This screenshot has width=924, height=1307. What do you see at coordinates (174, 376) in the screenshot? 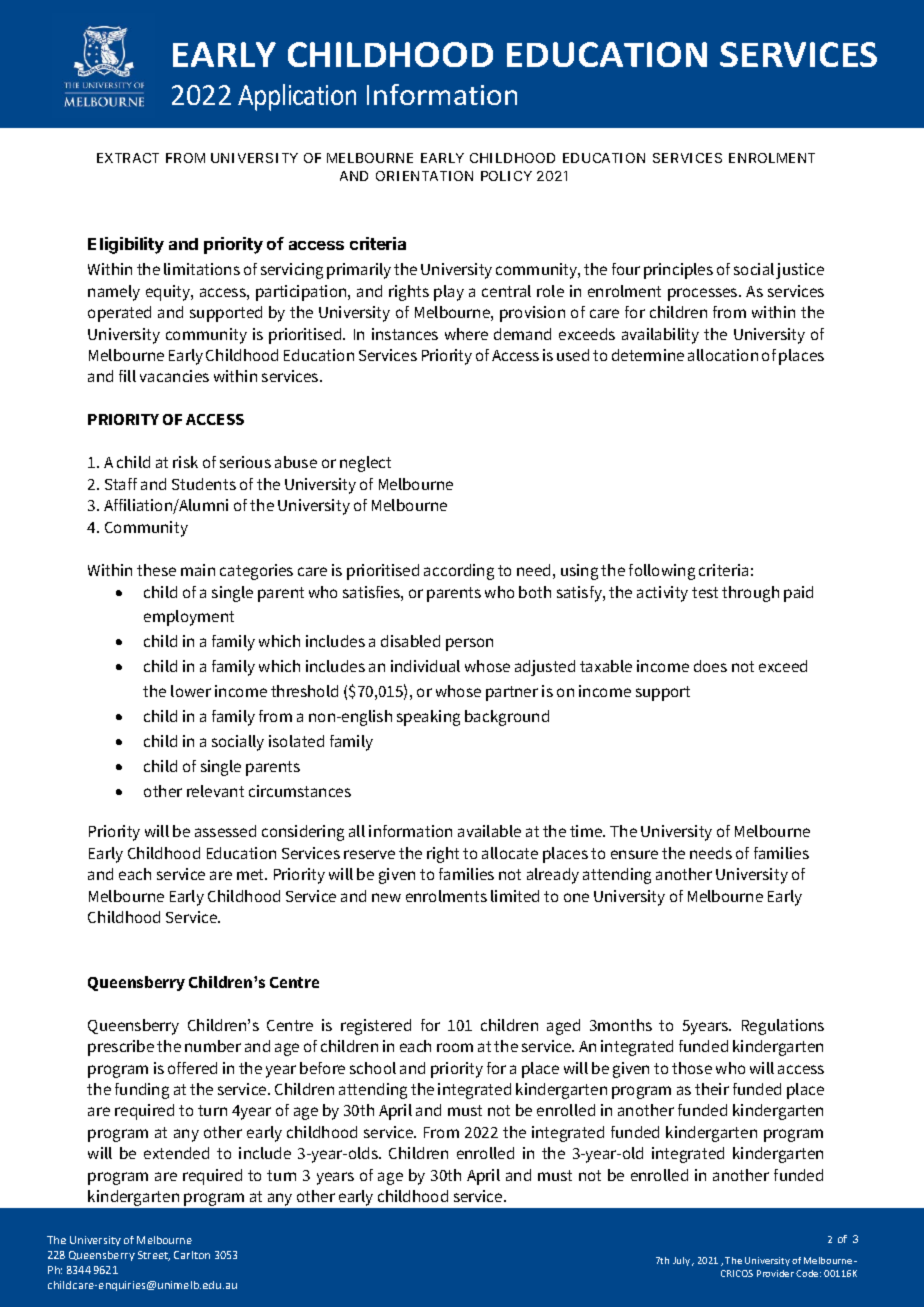
I see `vacancies` at bounding box center [174, 376].
